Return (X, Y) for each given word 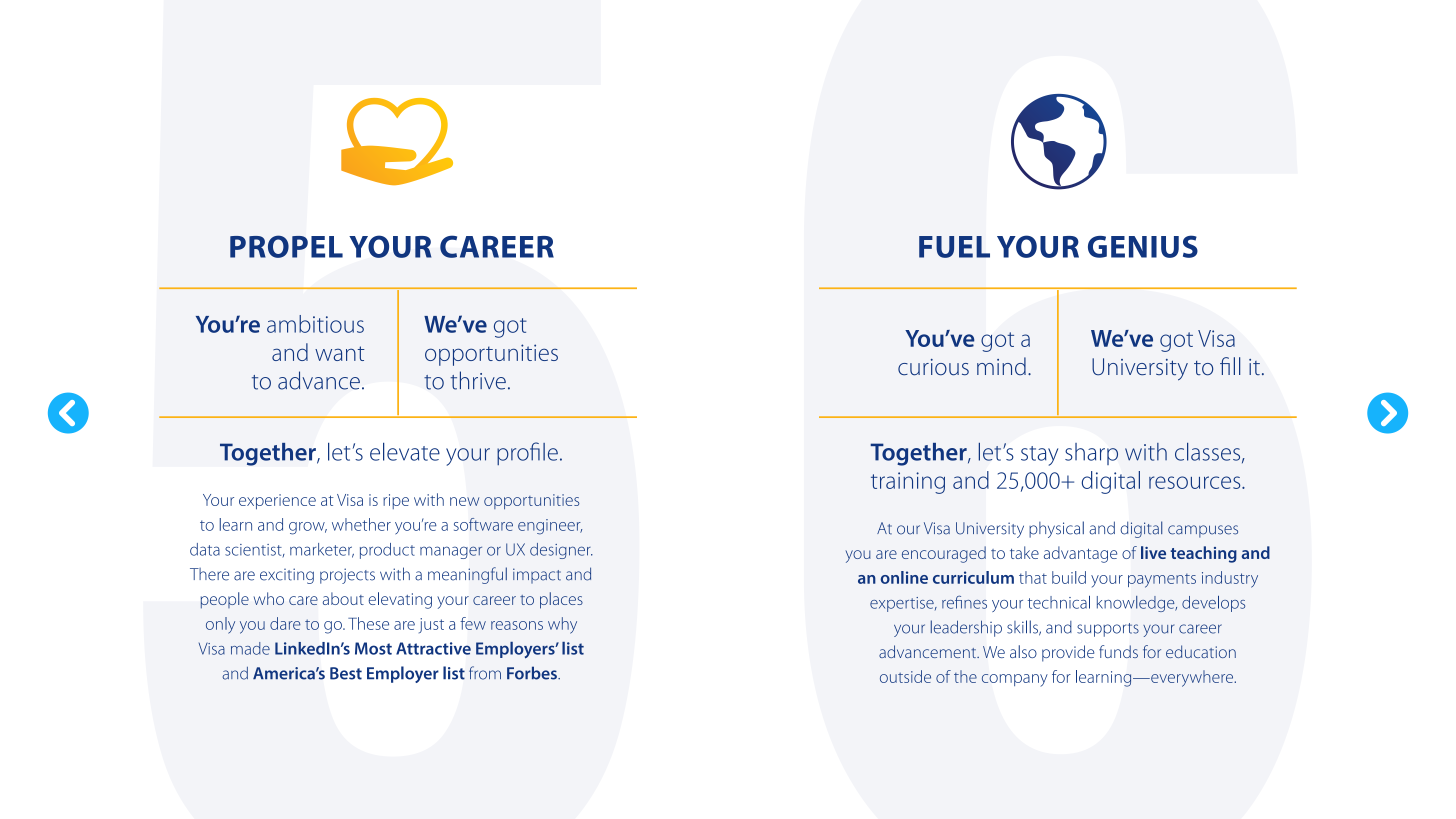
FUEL (954, 247)
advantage (1080, 554)
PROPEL (286, 246)
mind (1001, 366)
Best (346, 673)
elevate (405, 452)
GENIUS (1143, 246)
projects (347, 576)
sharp (1091, 454)
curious (933, 367)
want (340, 353)
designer (561, 551)
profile (527, 453)
